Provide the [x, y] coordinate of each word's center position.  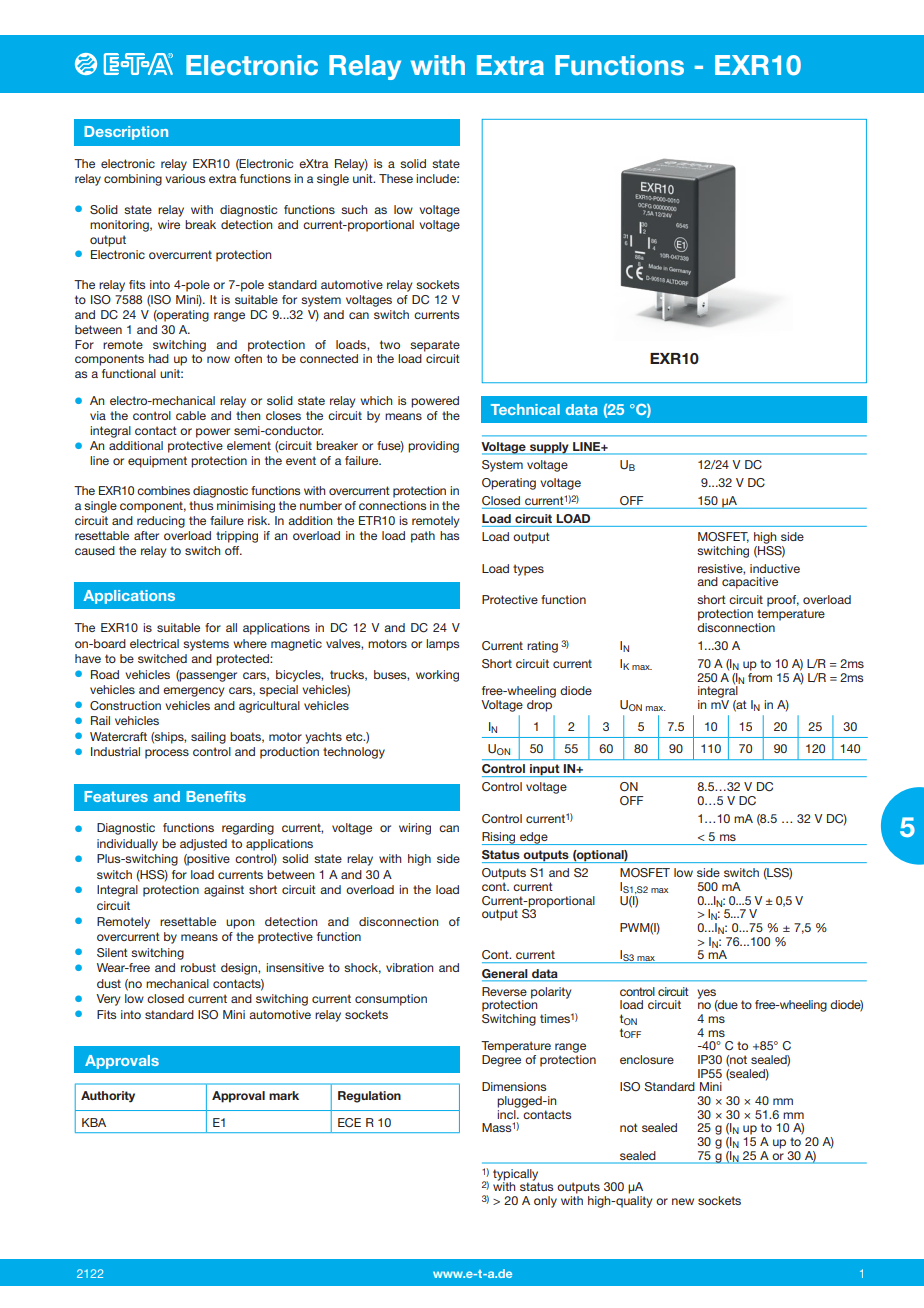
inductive [775, 568]
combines [163, 490]
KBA [94, 1122]
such [354, 209]
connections [392, 505]
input [545, 770]
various [185, 178]
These [396, 178]
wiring [415, 829]
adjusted [203, 845]
